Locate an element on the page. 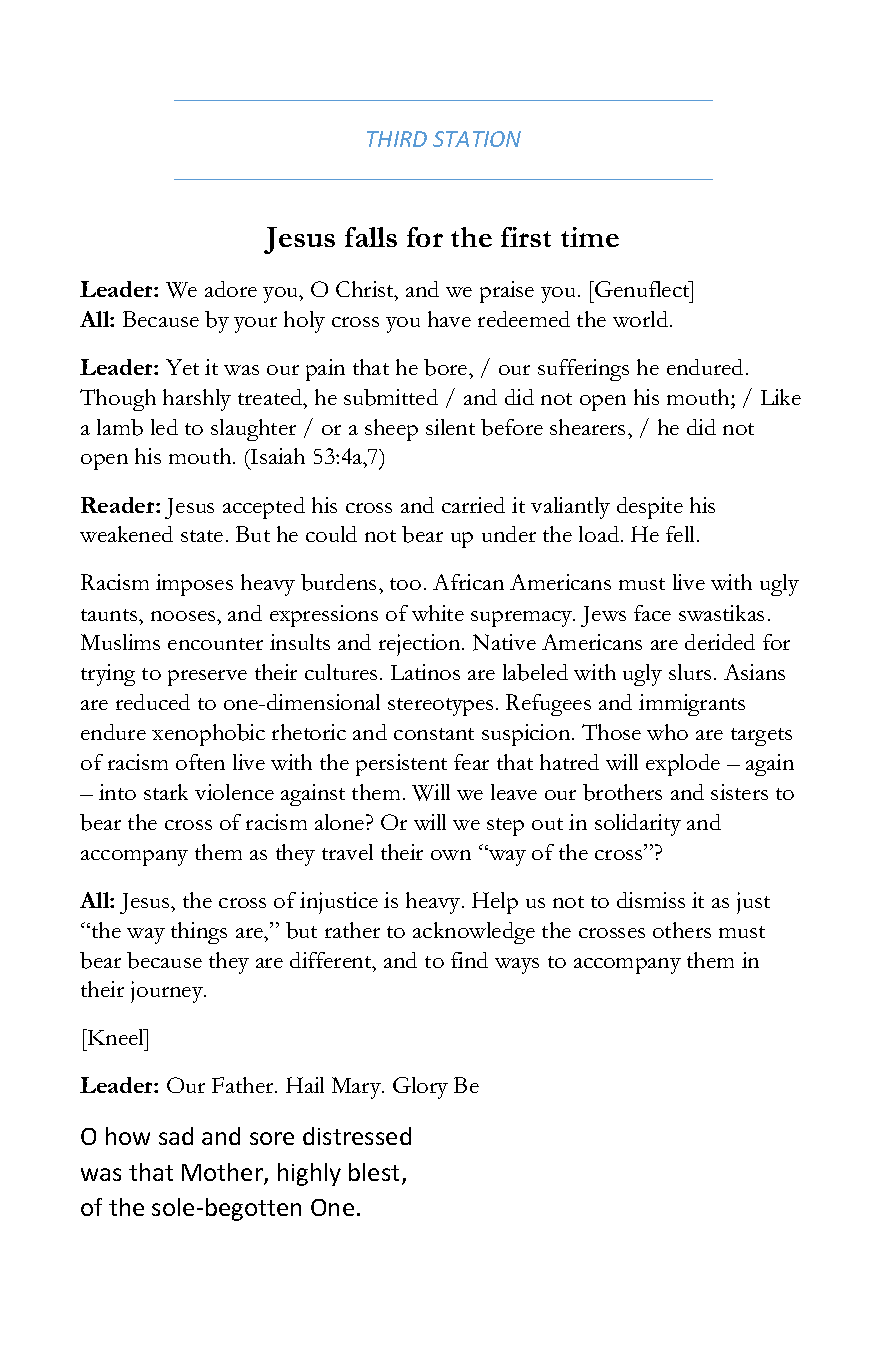 This document has height=1372, width=887. adore is located at coordinates (231, 289).
